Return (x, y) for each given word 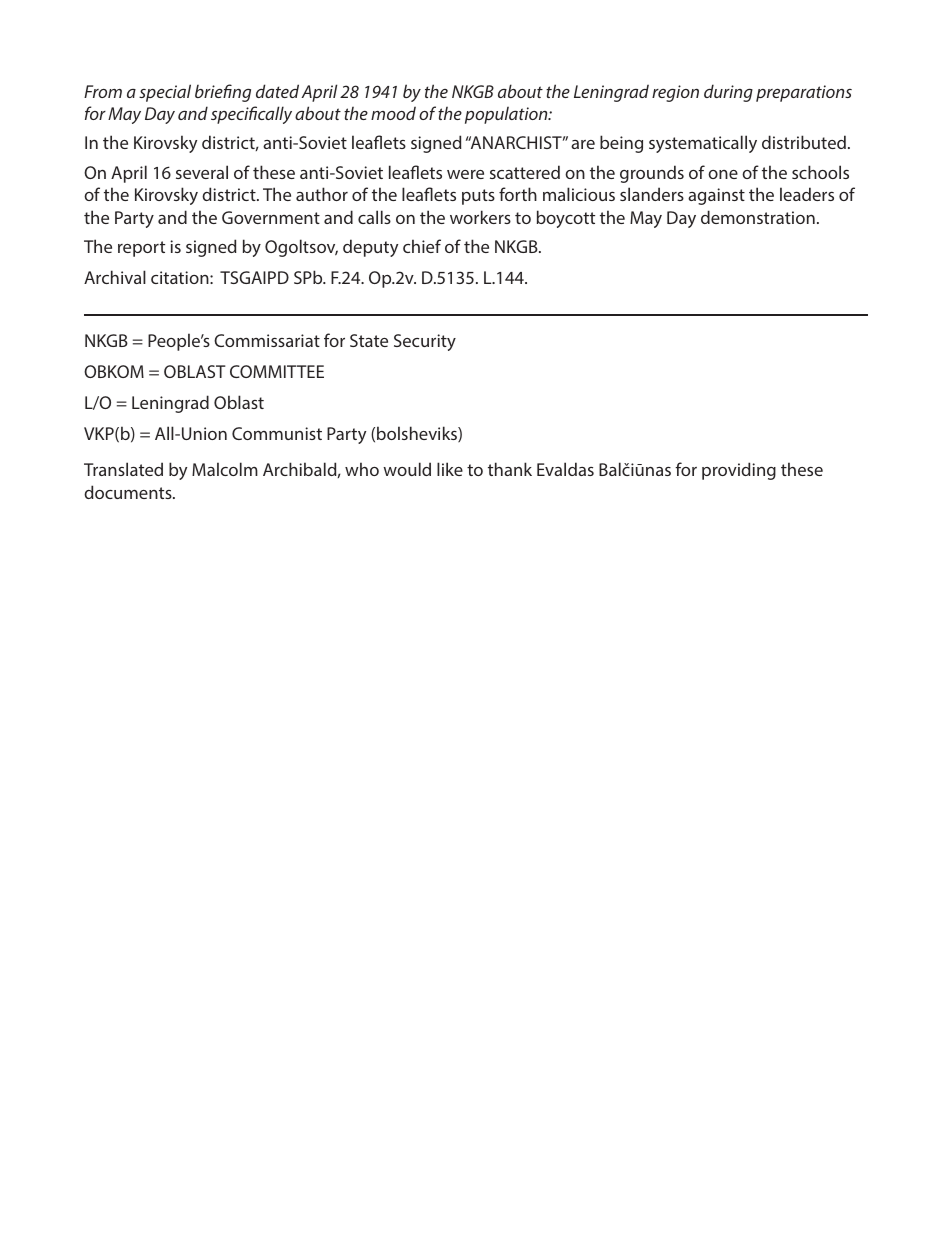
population (507, 115)
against (716, 196)
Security (425, 342)
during (728, 93)
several (202, 172)
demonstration (758, 217)
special (165, 93)
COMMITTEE (277, 371)
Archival (115, 277)
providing (739, 471)
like (450, 469)
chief (422, 246)
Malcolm (225, 469)
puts (478, 197)
